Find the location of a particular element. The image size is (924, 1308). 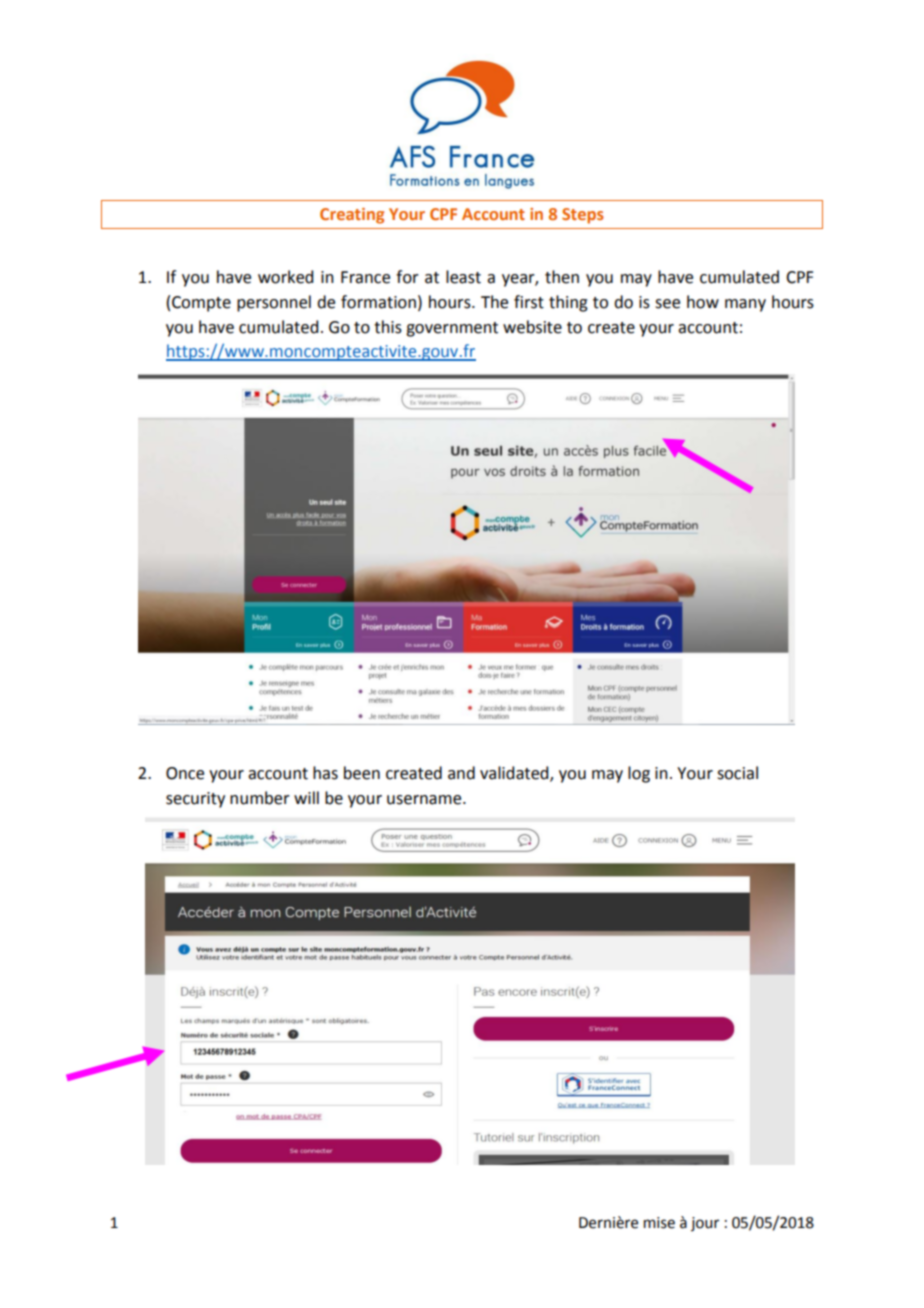

Once is located at coordinates (185, 773).
